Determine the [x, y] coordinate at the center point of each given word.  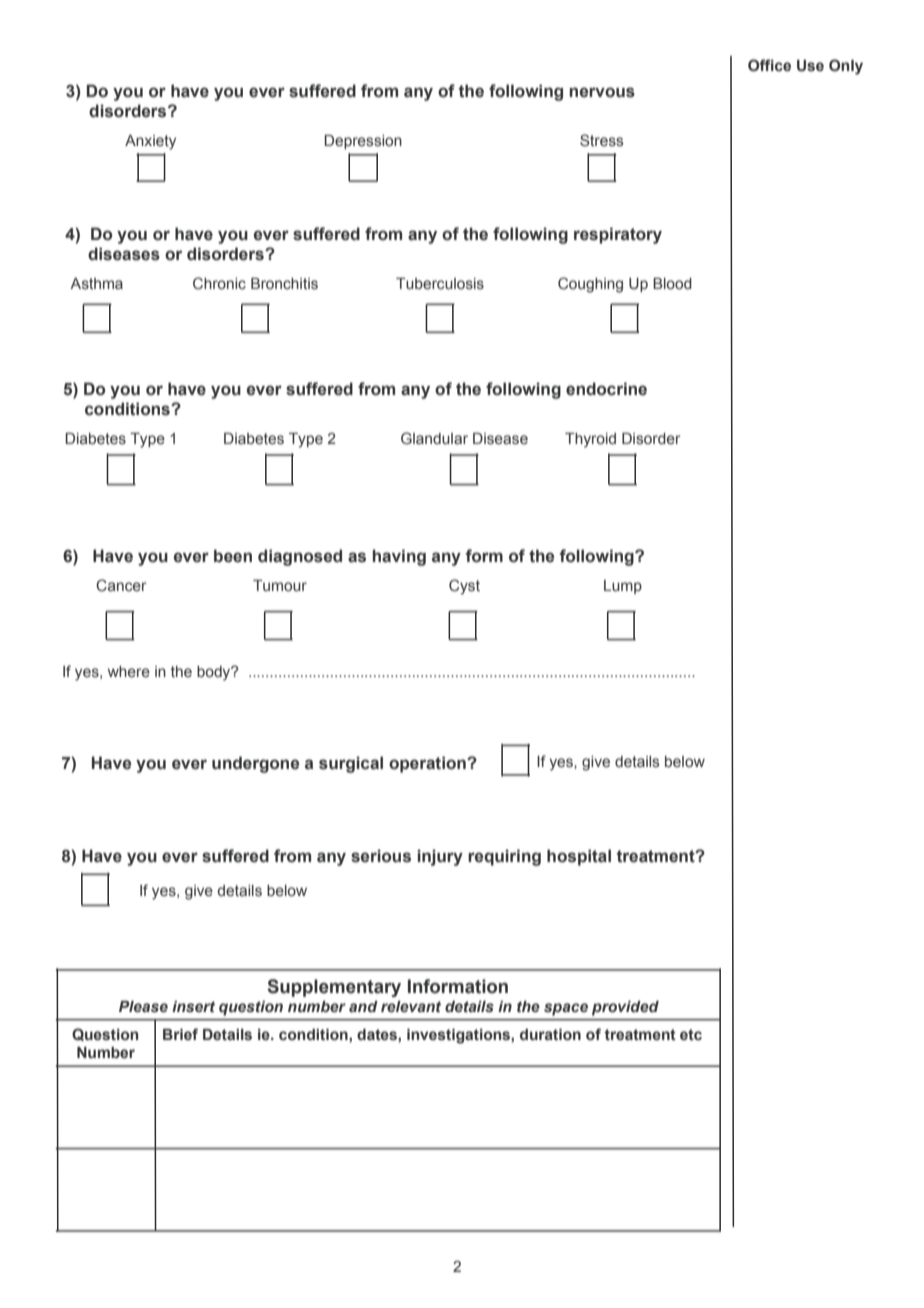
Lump [623, 587]
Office [769, 65]
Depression [363, 142]
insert [193, 1007]
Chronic [219, 283]
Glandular [434, 438]
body [215, 673]
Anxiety [150, 142]
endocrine [606, 389]
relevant [411, 1007]
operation [428, 764]
